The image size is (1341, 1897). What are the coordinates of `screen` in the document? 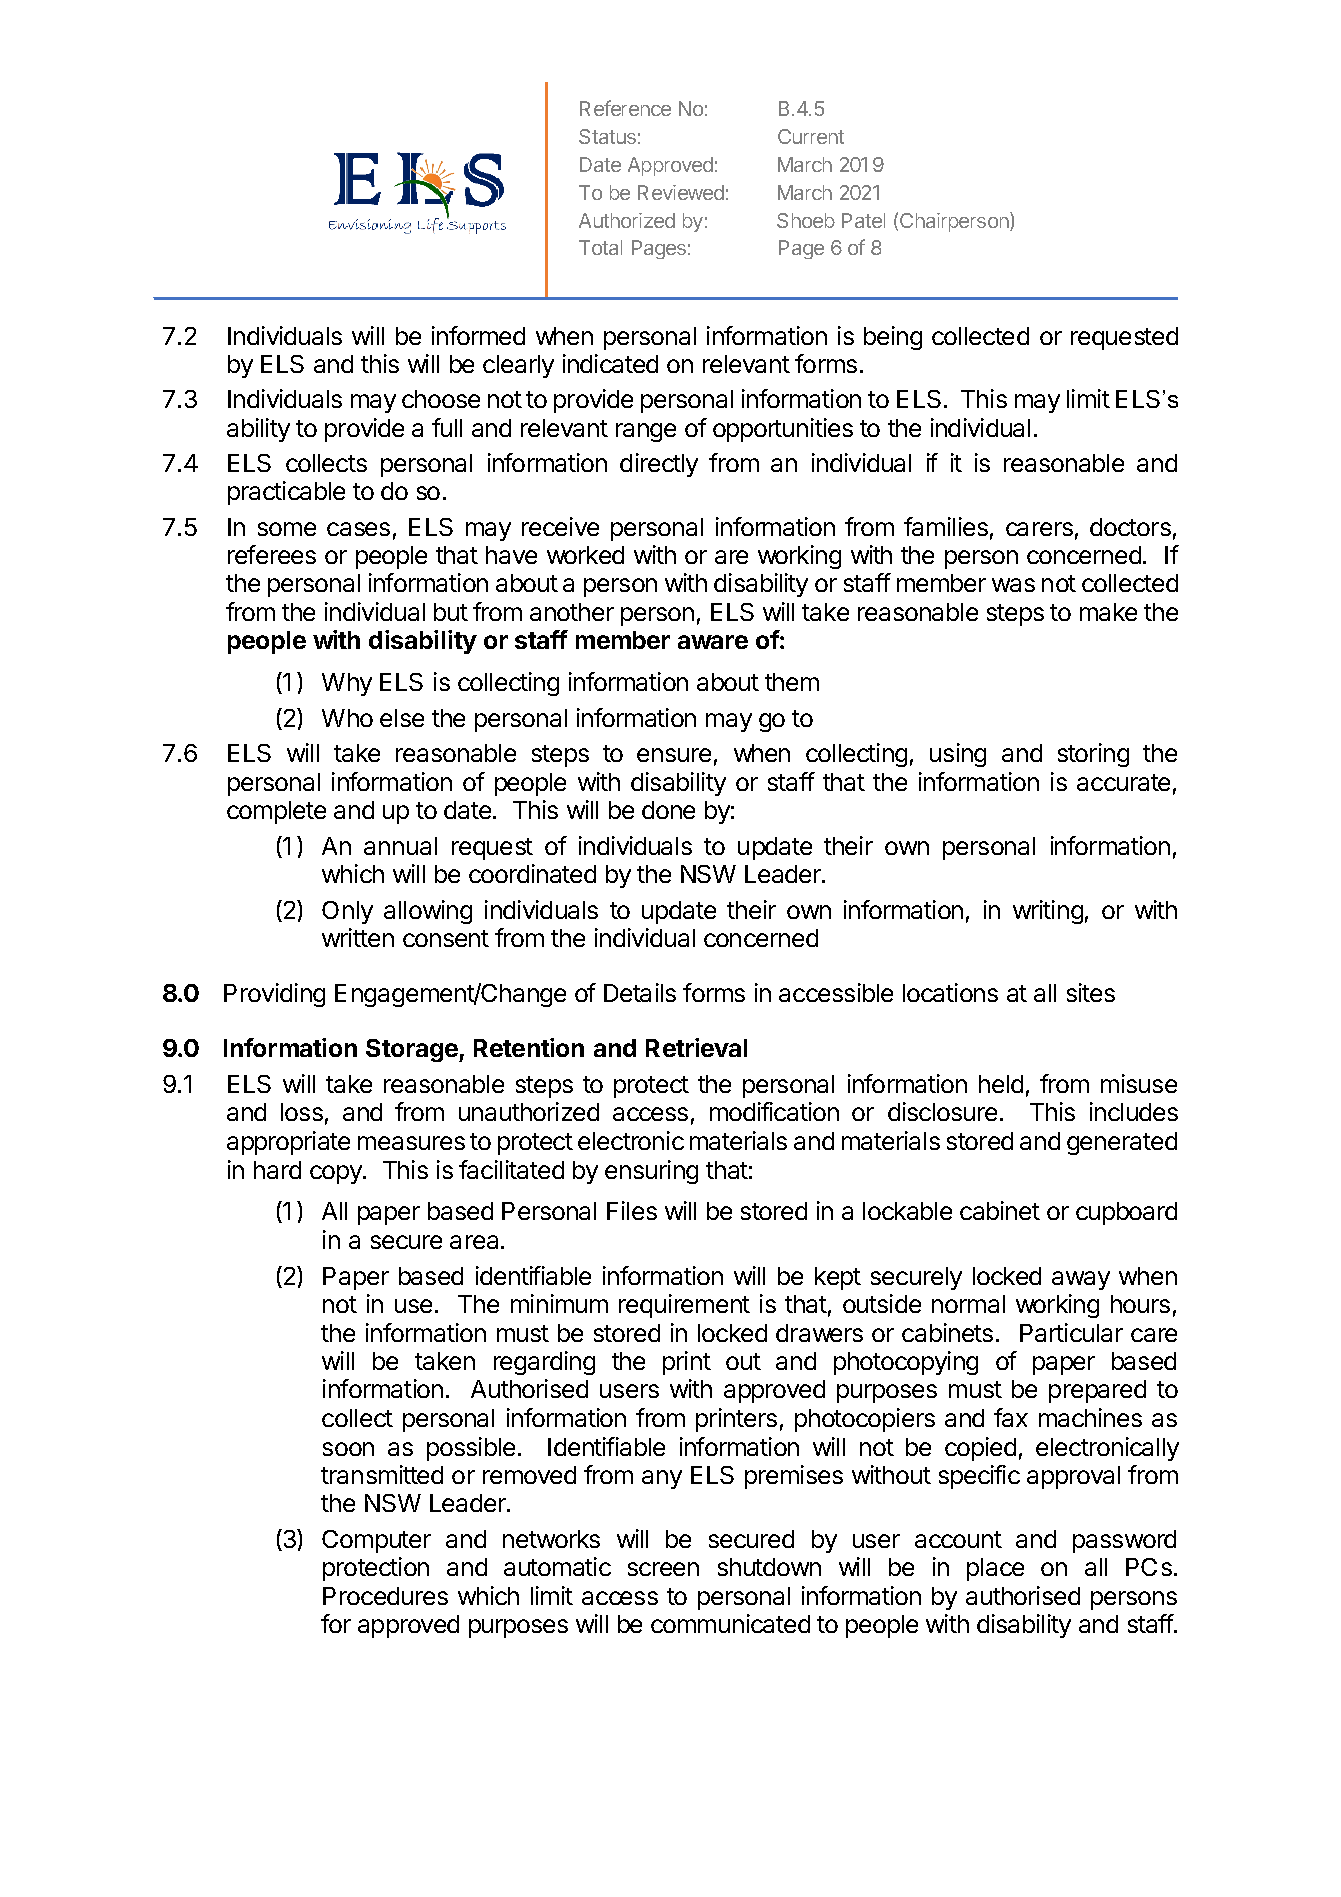 It's located at (663, 1569).
